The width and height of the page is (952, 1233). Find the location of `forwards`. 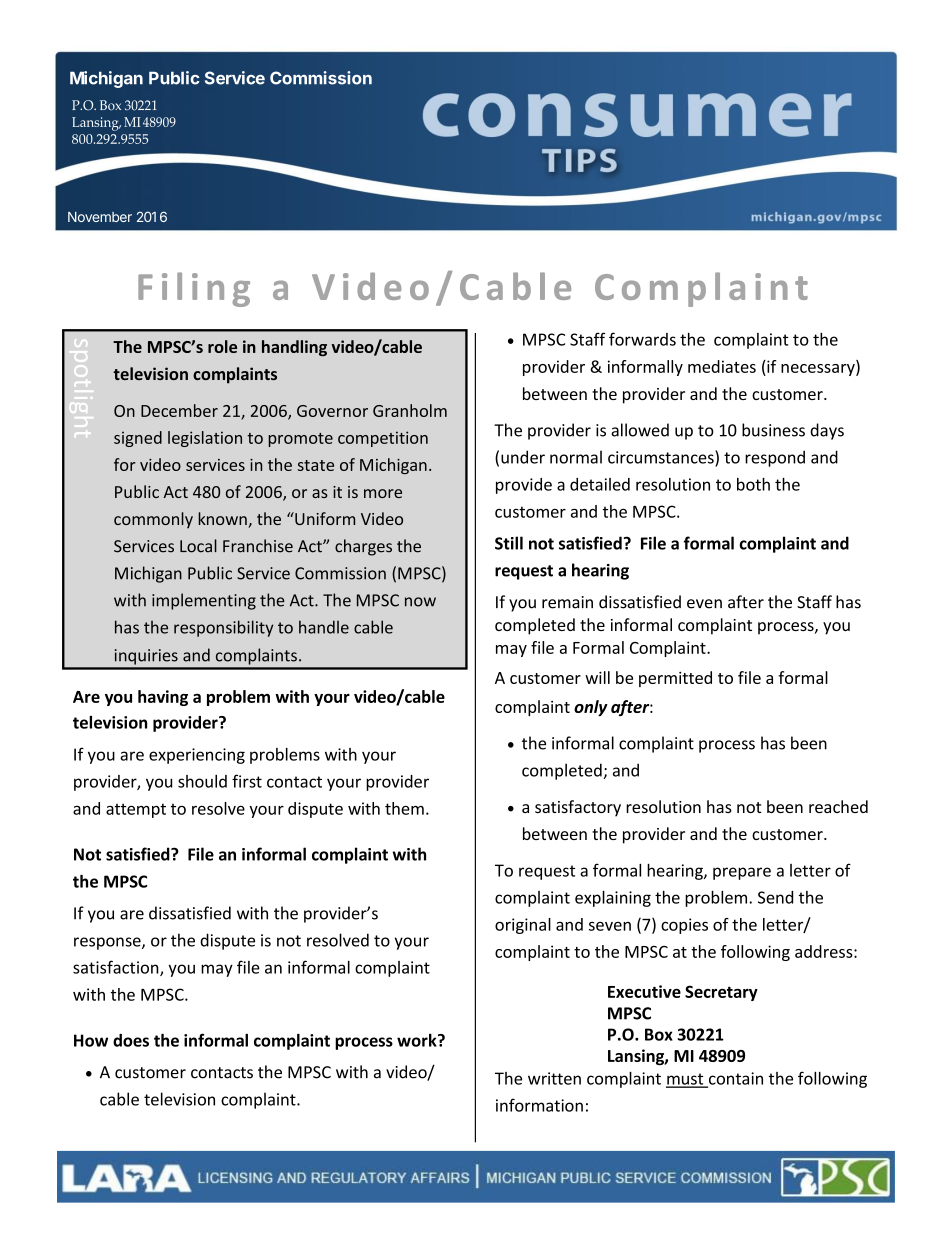

forwards is located at coordinates (642, 339).
